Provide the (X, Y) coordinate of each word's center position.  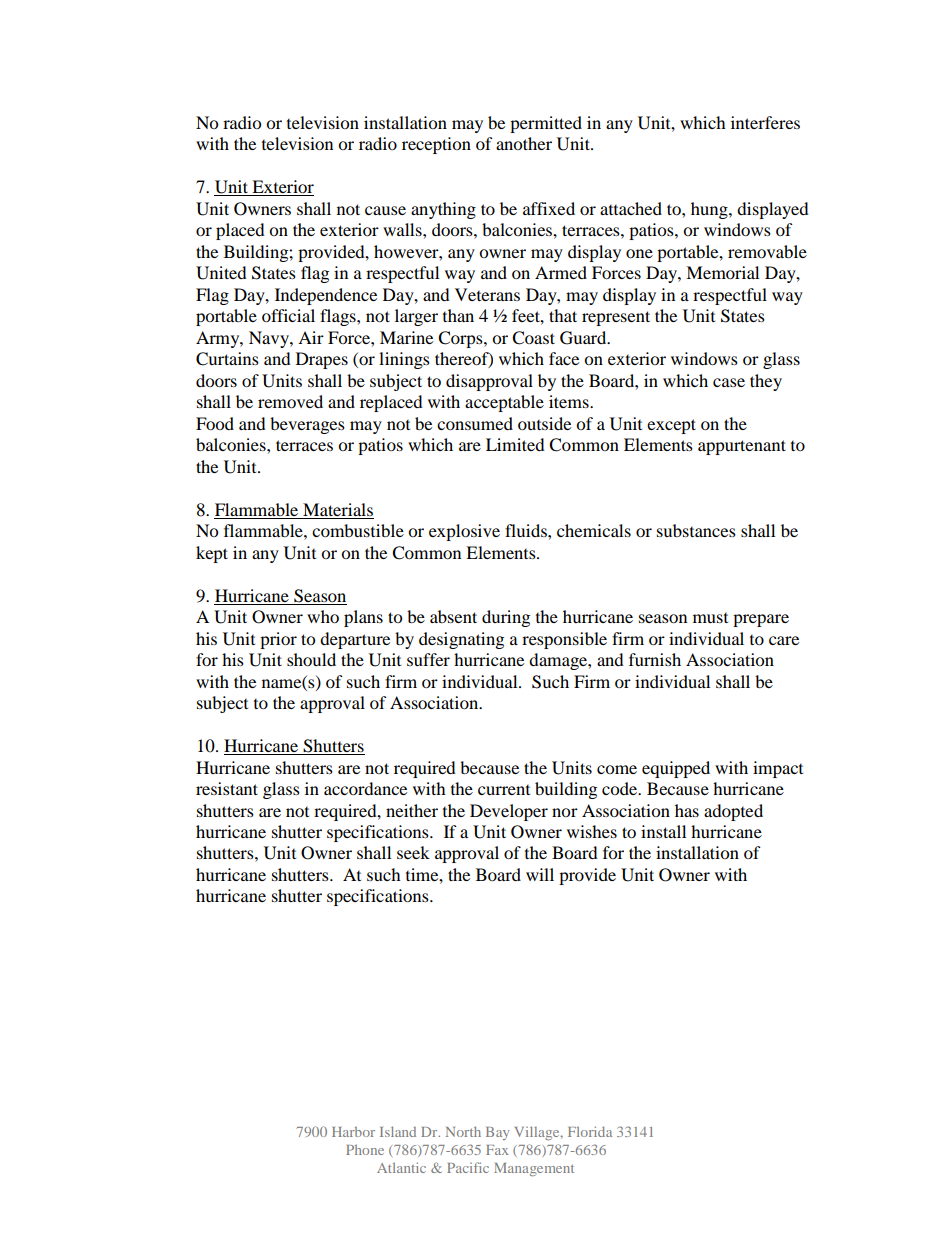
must (710, 618)
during (506, 618)
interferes (765, 122)
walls (403, 229)
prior (278, 640)
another (524, 143)
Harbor (353, 1132)
